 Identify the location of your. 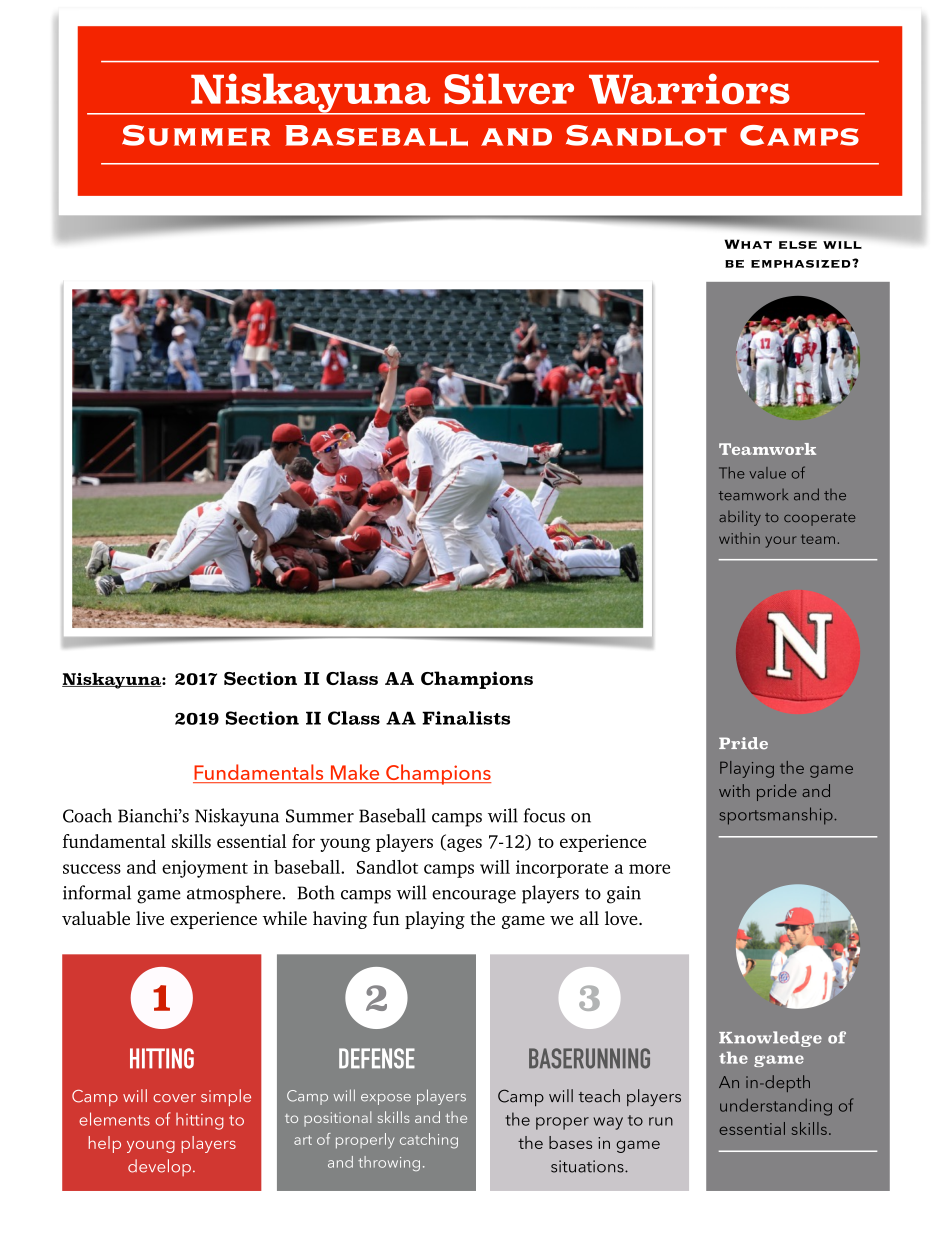
(781, 542).
